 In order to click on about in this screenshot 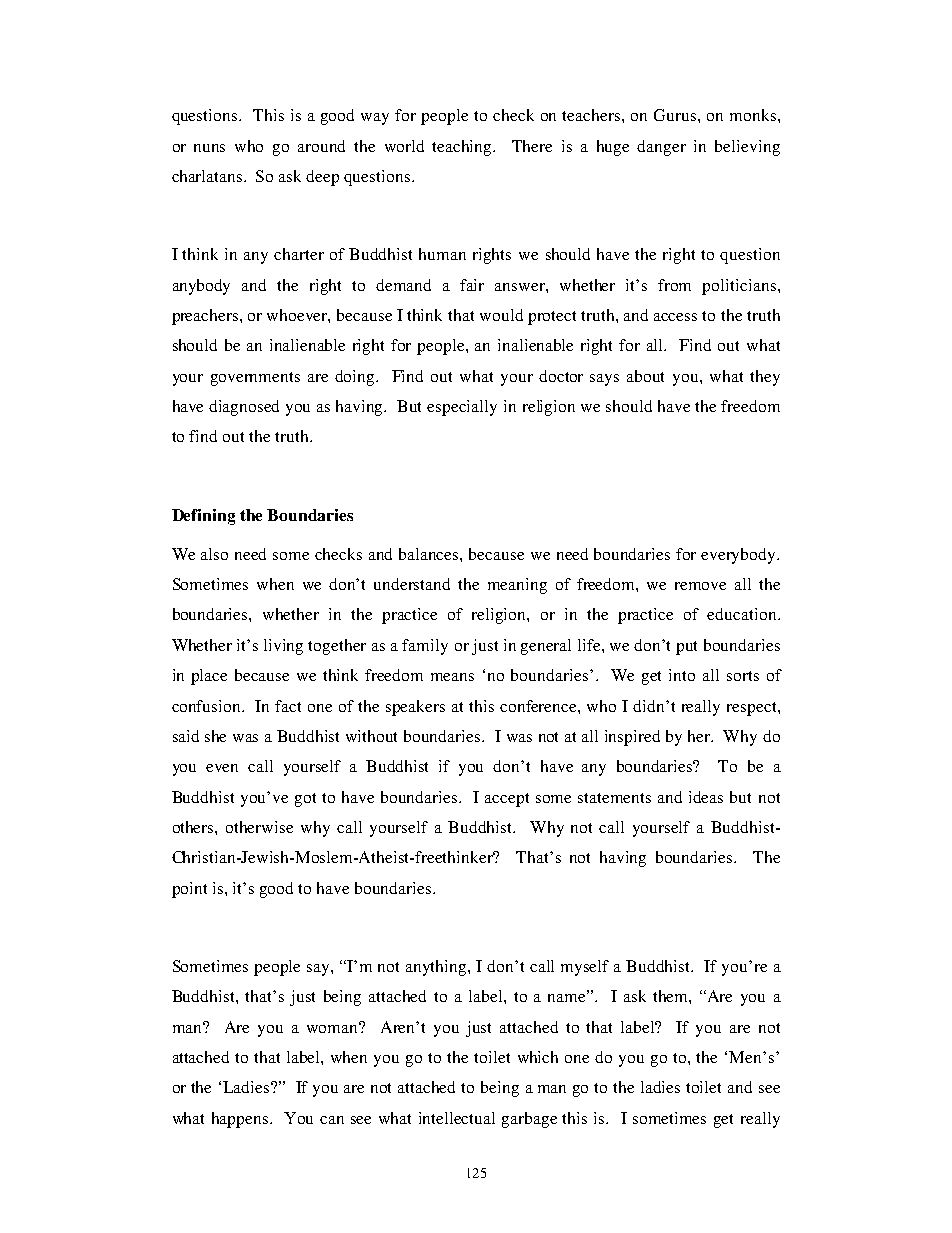, I will do `click(645, 376)`.
